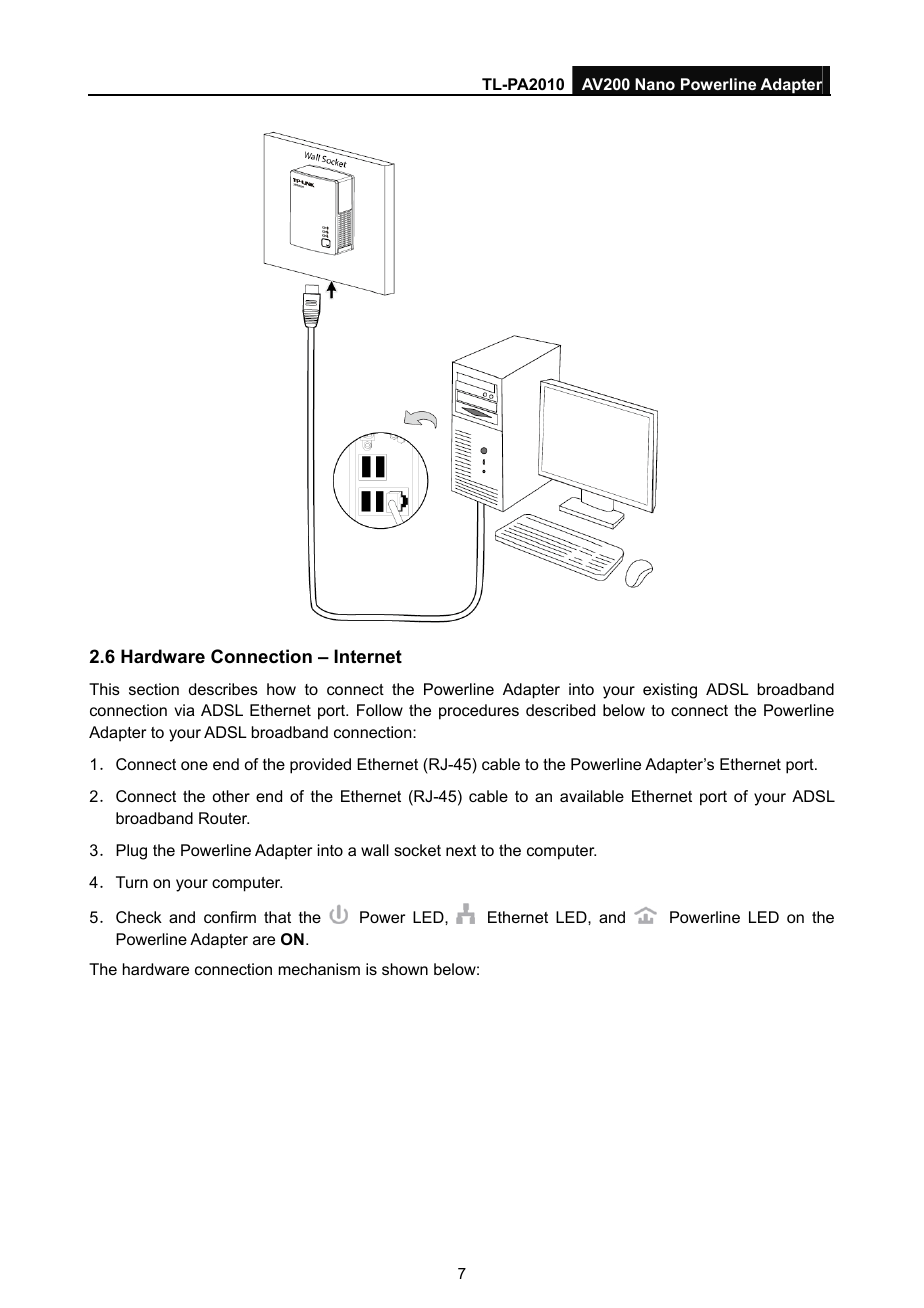  What do you see at coordinates (139, 917) in the page?
I see `Check` at bounding box center [139, 917].
